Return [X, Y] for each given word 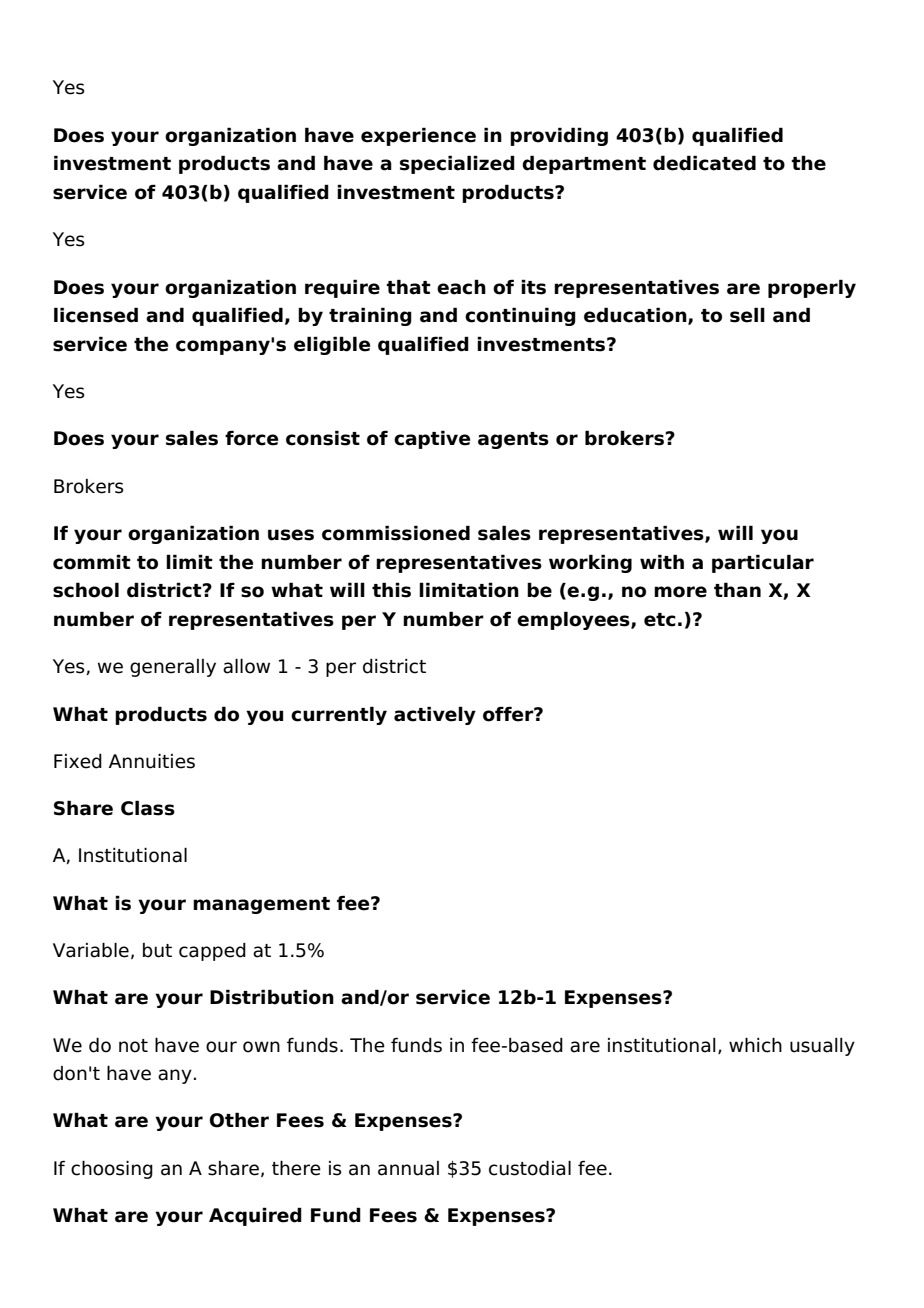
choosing [112, 1169]
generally [173, 668]
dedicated [704, 163]
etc [660, 620]
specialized [457, 164]
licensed [96, 315]
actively [435, 715]
